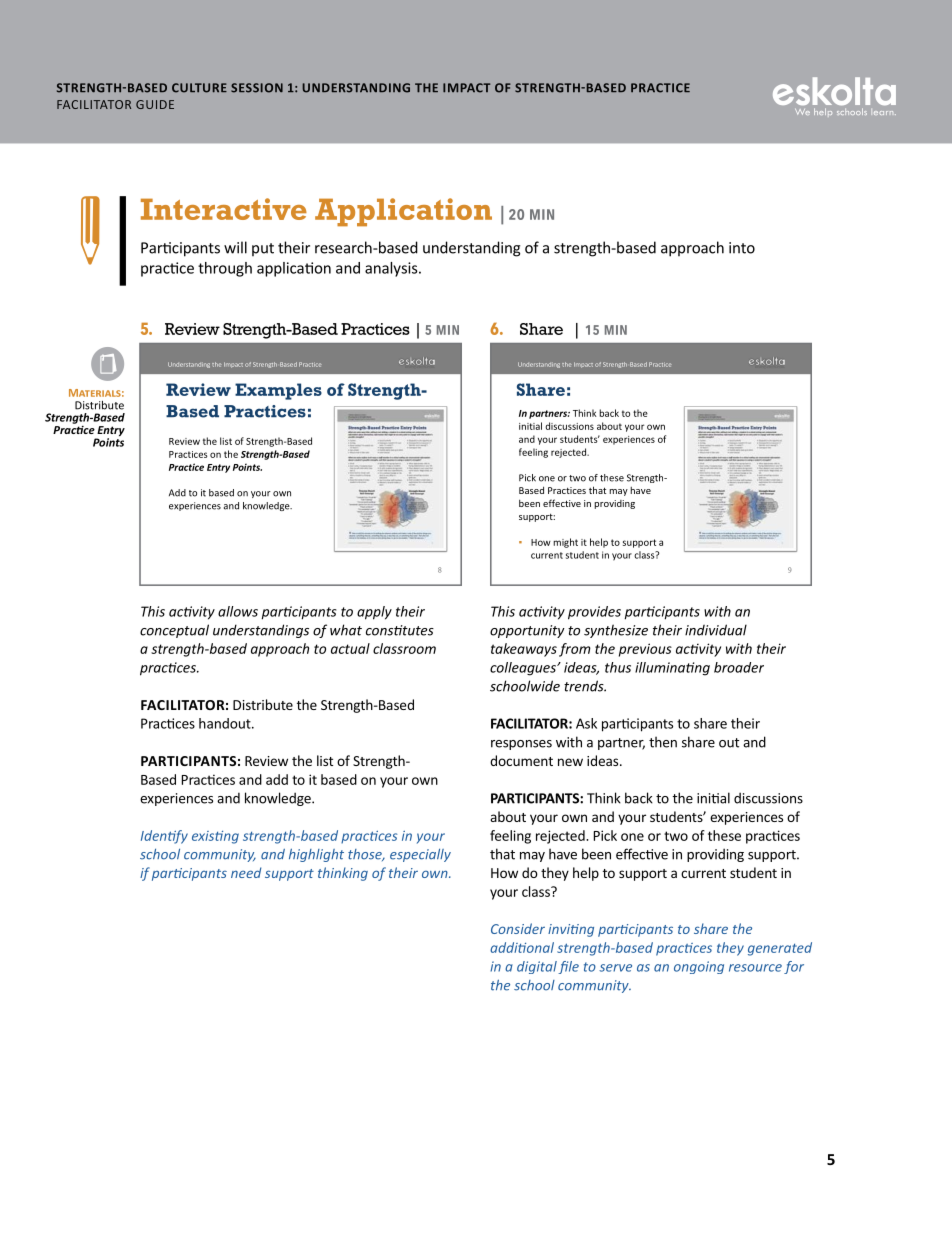  I want to click on Session, so click(257, 88).
